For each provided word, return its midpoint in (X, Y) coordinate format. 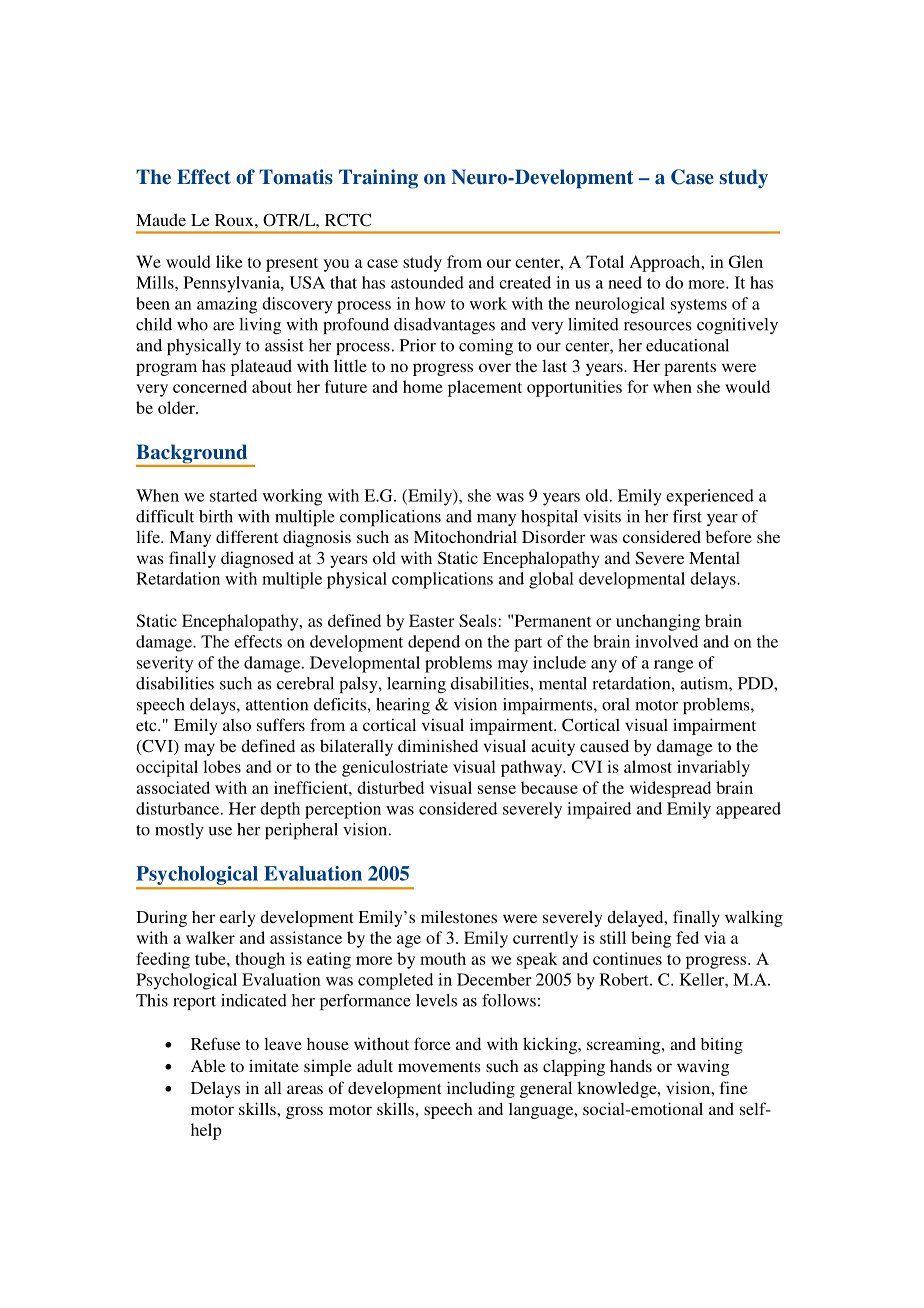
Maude (161, 219)
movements (439, 1067)
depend (434, 643)
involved (666, 641)
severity (165, 664)
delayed (636, 918)
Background (193, 455)
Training (378, 179)
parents (690, 369)
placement (485, 388)
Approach (666, 263)
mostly (179, 831)
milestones (459, 916)
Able (208, 1065)
